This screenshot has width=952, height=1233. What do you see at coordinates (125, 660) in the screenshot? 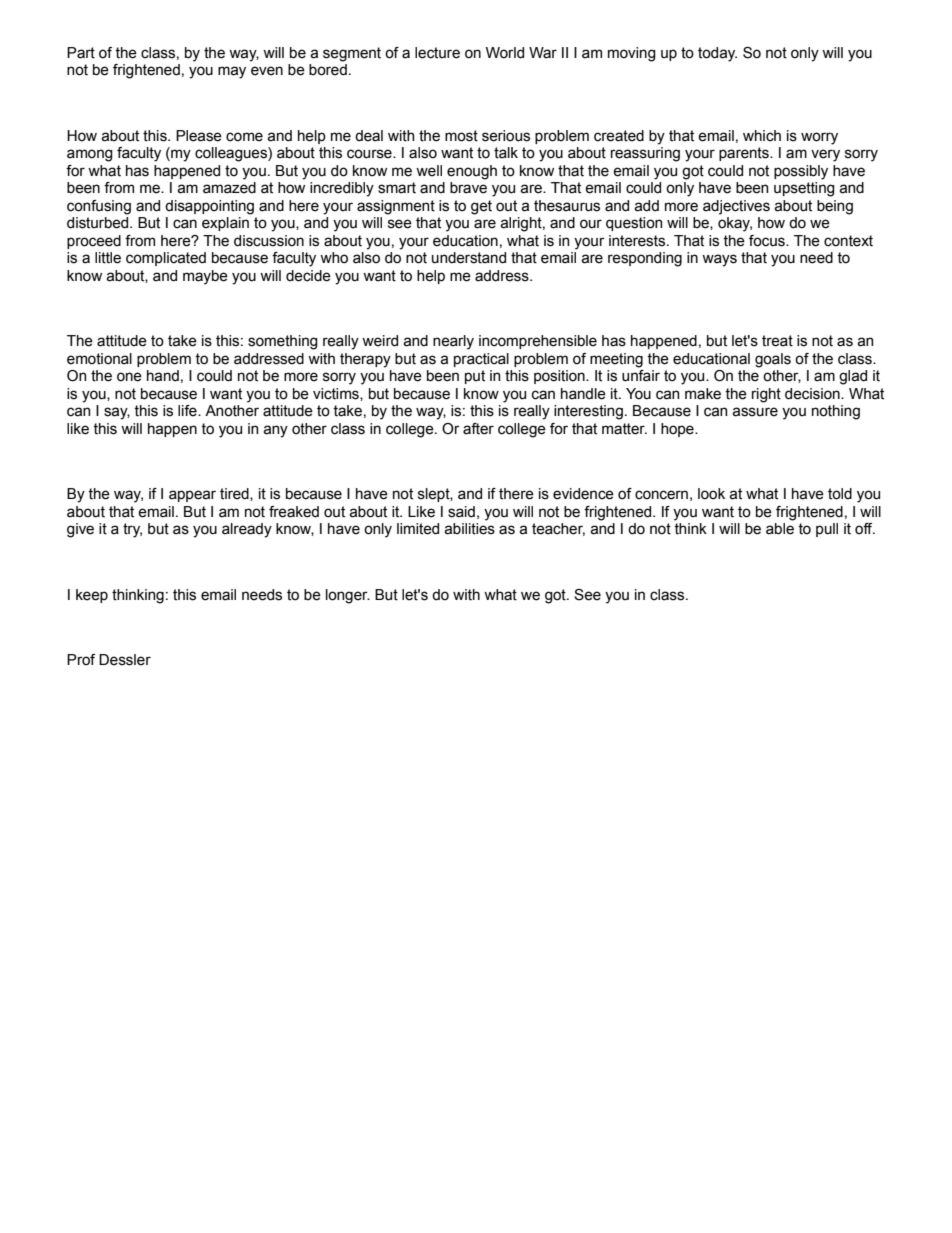
I see `Dessler` at bounding box center [125, 660].
